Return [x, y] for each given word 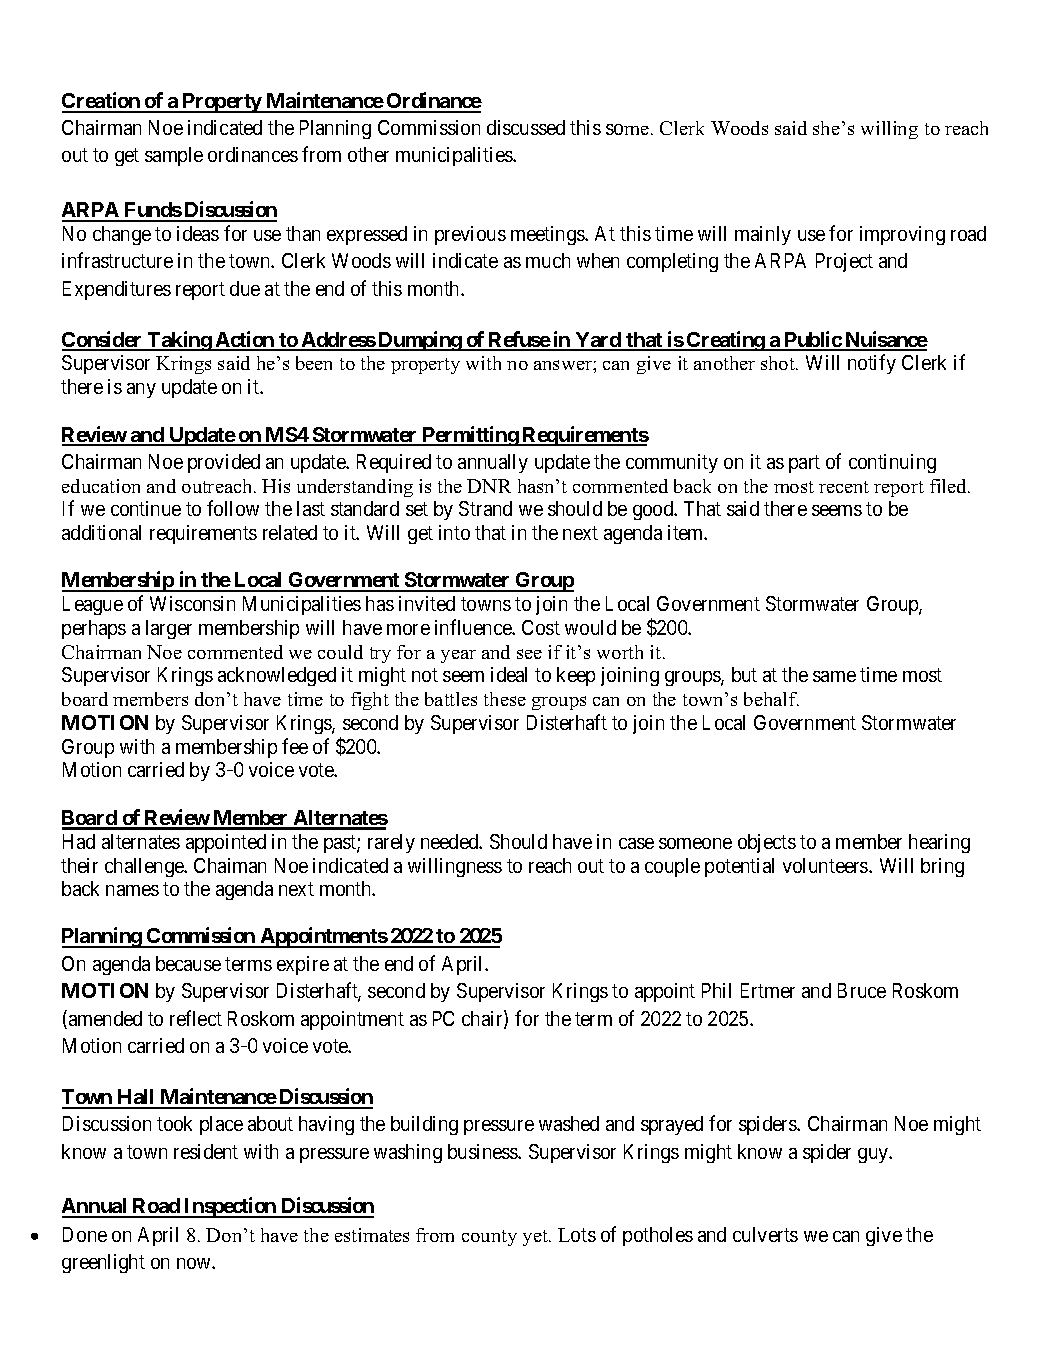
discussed [526, 127]
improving [902, 235]
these [505, 699]
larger [169, 629]
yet [536, 1238]
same [834, 676]
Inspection [230, 1207]
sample [174, 156]
